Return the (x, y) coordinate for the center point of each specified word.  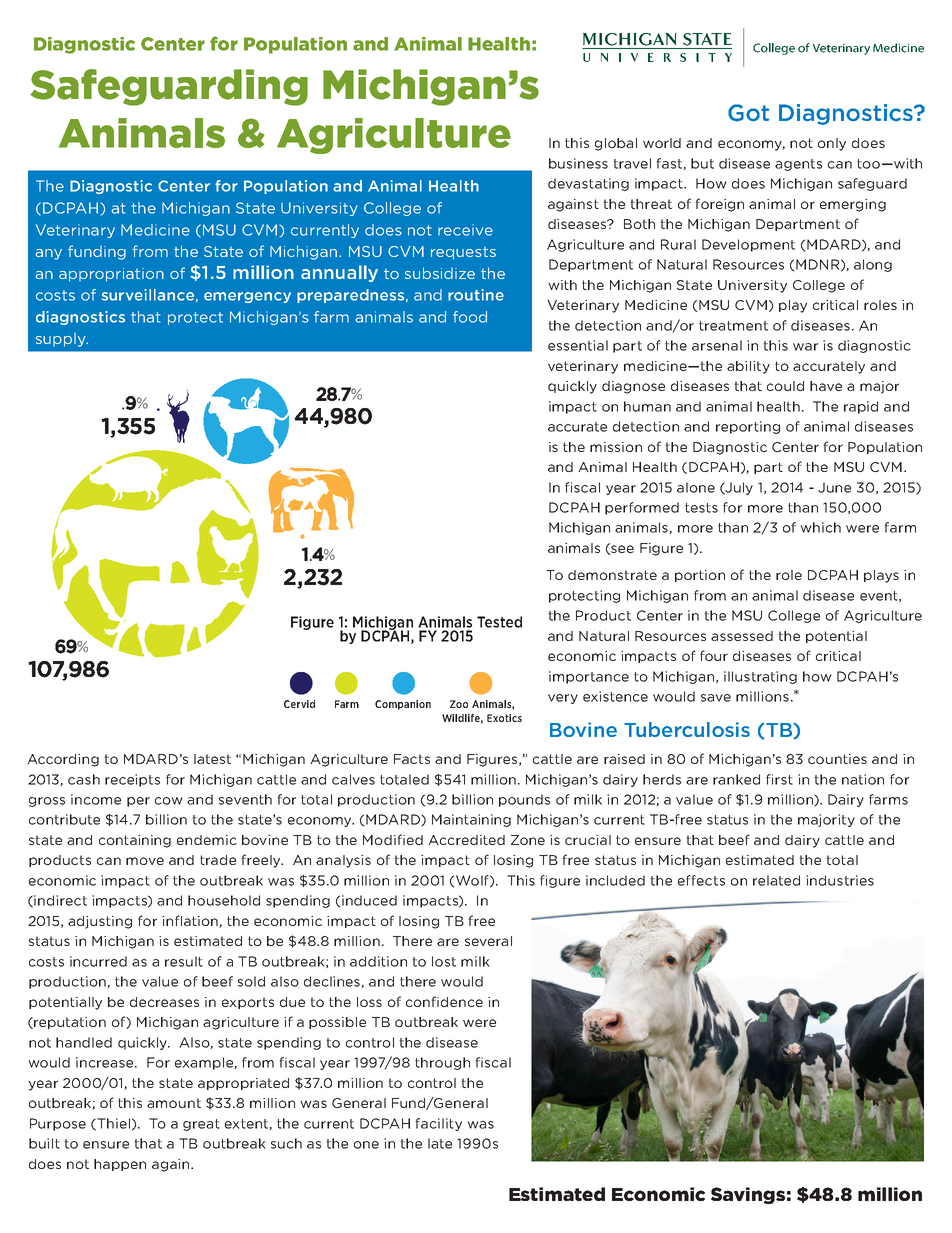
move (145, 861)
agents (798, 165)
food (470, 317)
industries (840, 880)
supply (62, 340)
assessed (742, 636)
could (785, 386)
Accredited (466, 840)
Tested (499, 622)
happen (120, 1165)
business (578, 163)
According (63, 760)
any (48, 254)
